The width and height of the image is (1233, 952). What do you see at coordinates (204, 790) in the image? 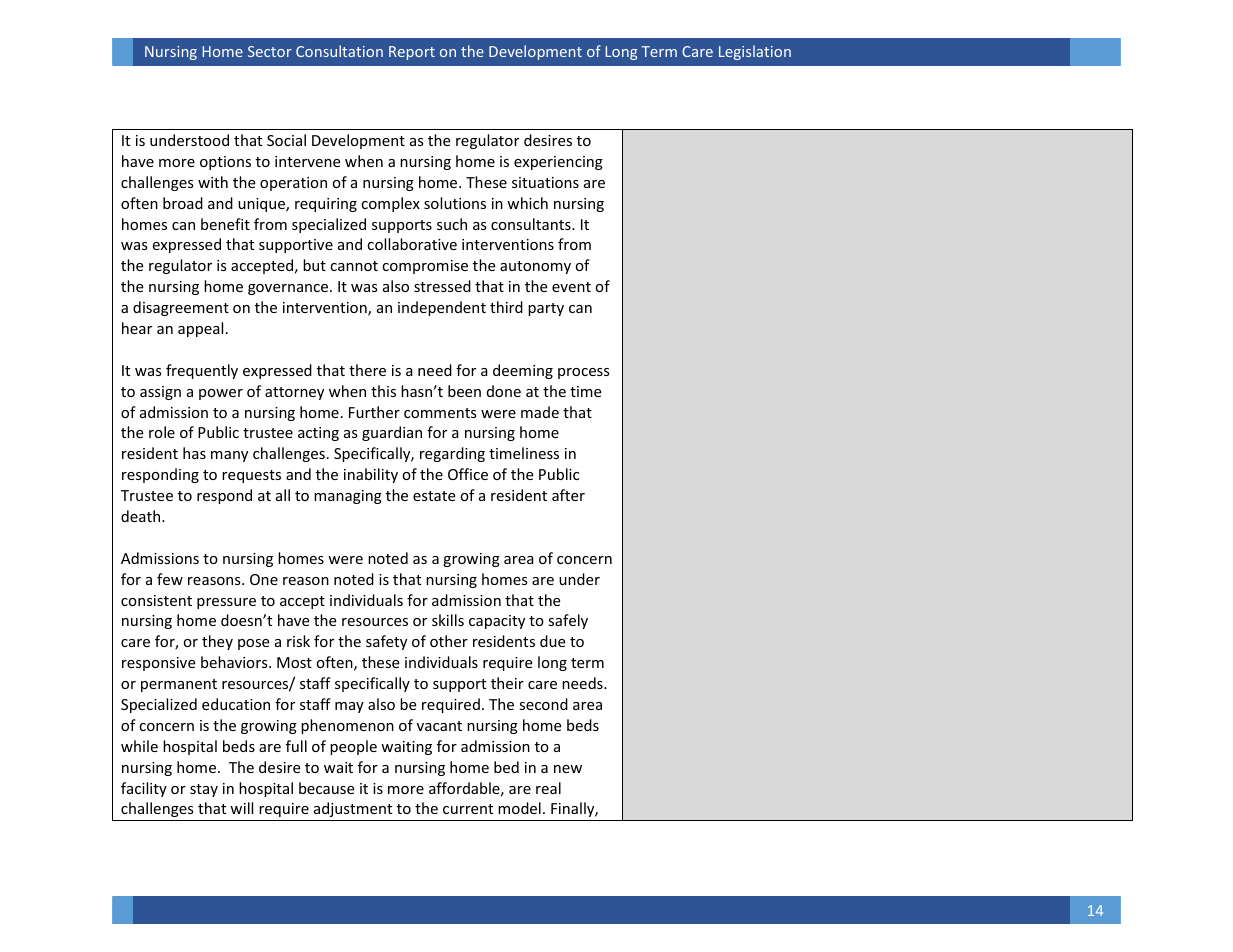
I see `stay` at bounding box center [204, 790].
